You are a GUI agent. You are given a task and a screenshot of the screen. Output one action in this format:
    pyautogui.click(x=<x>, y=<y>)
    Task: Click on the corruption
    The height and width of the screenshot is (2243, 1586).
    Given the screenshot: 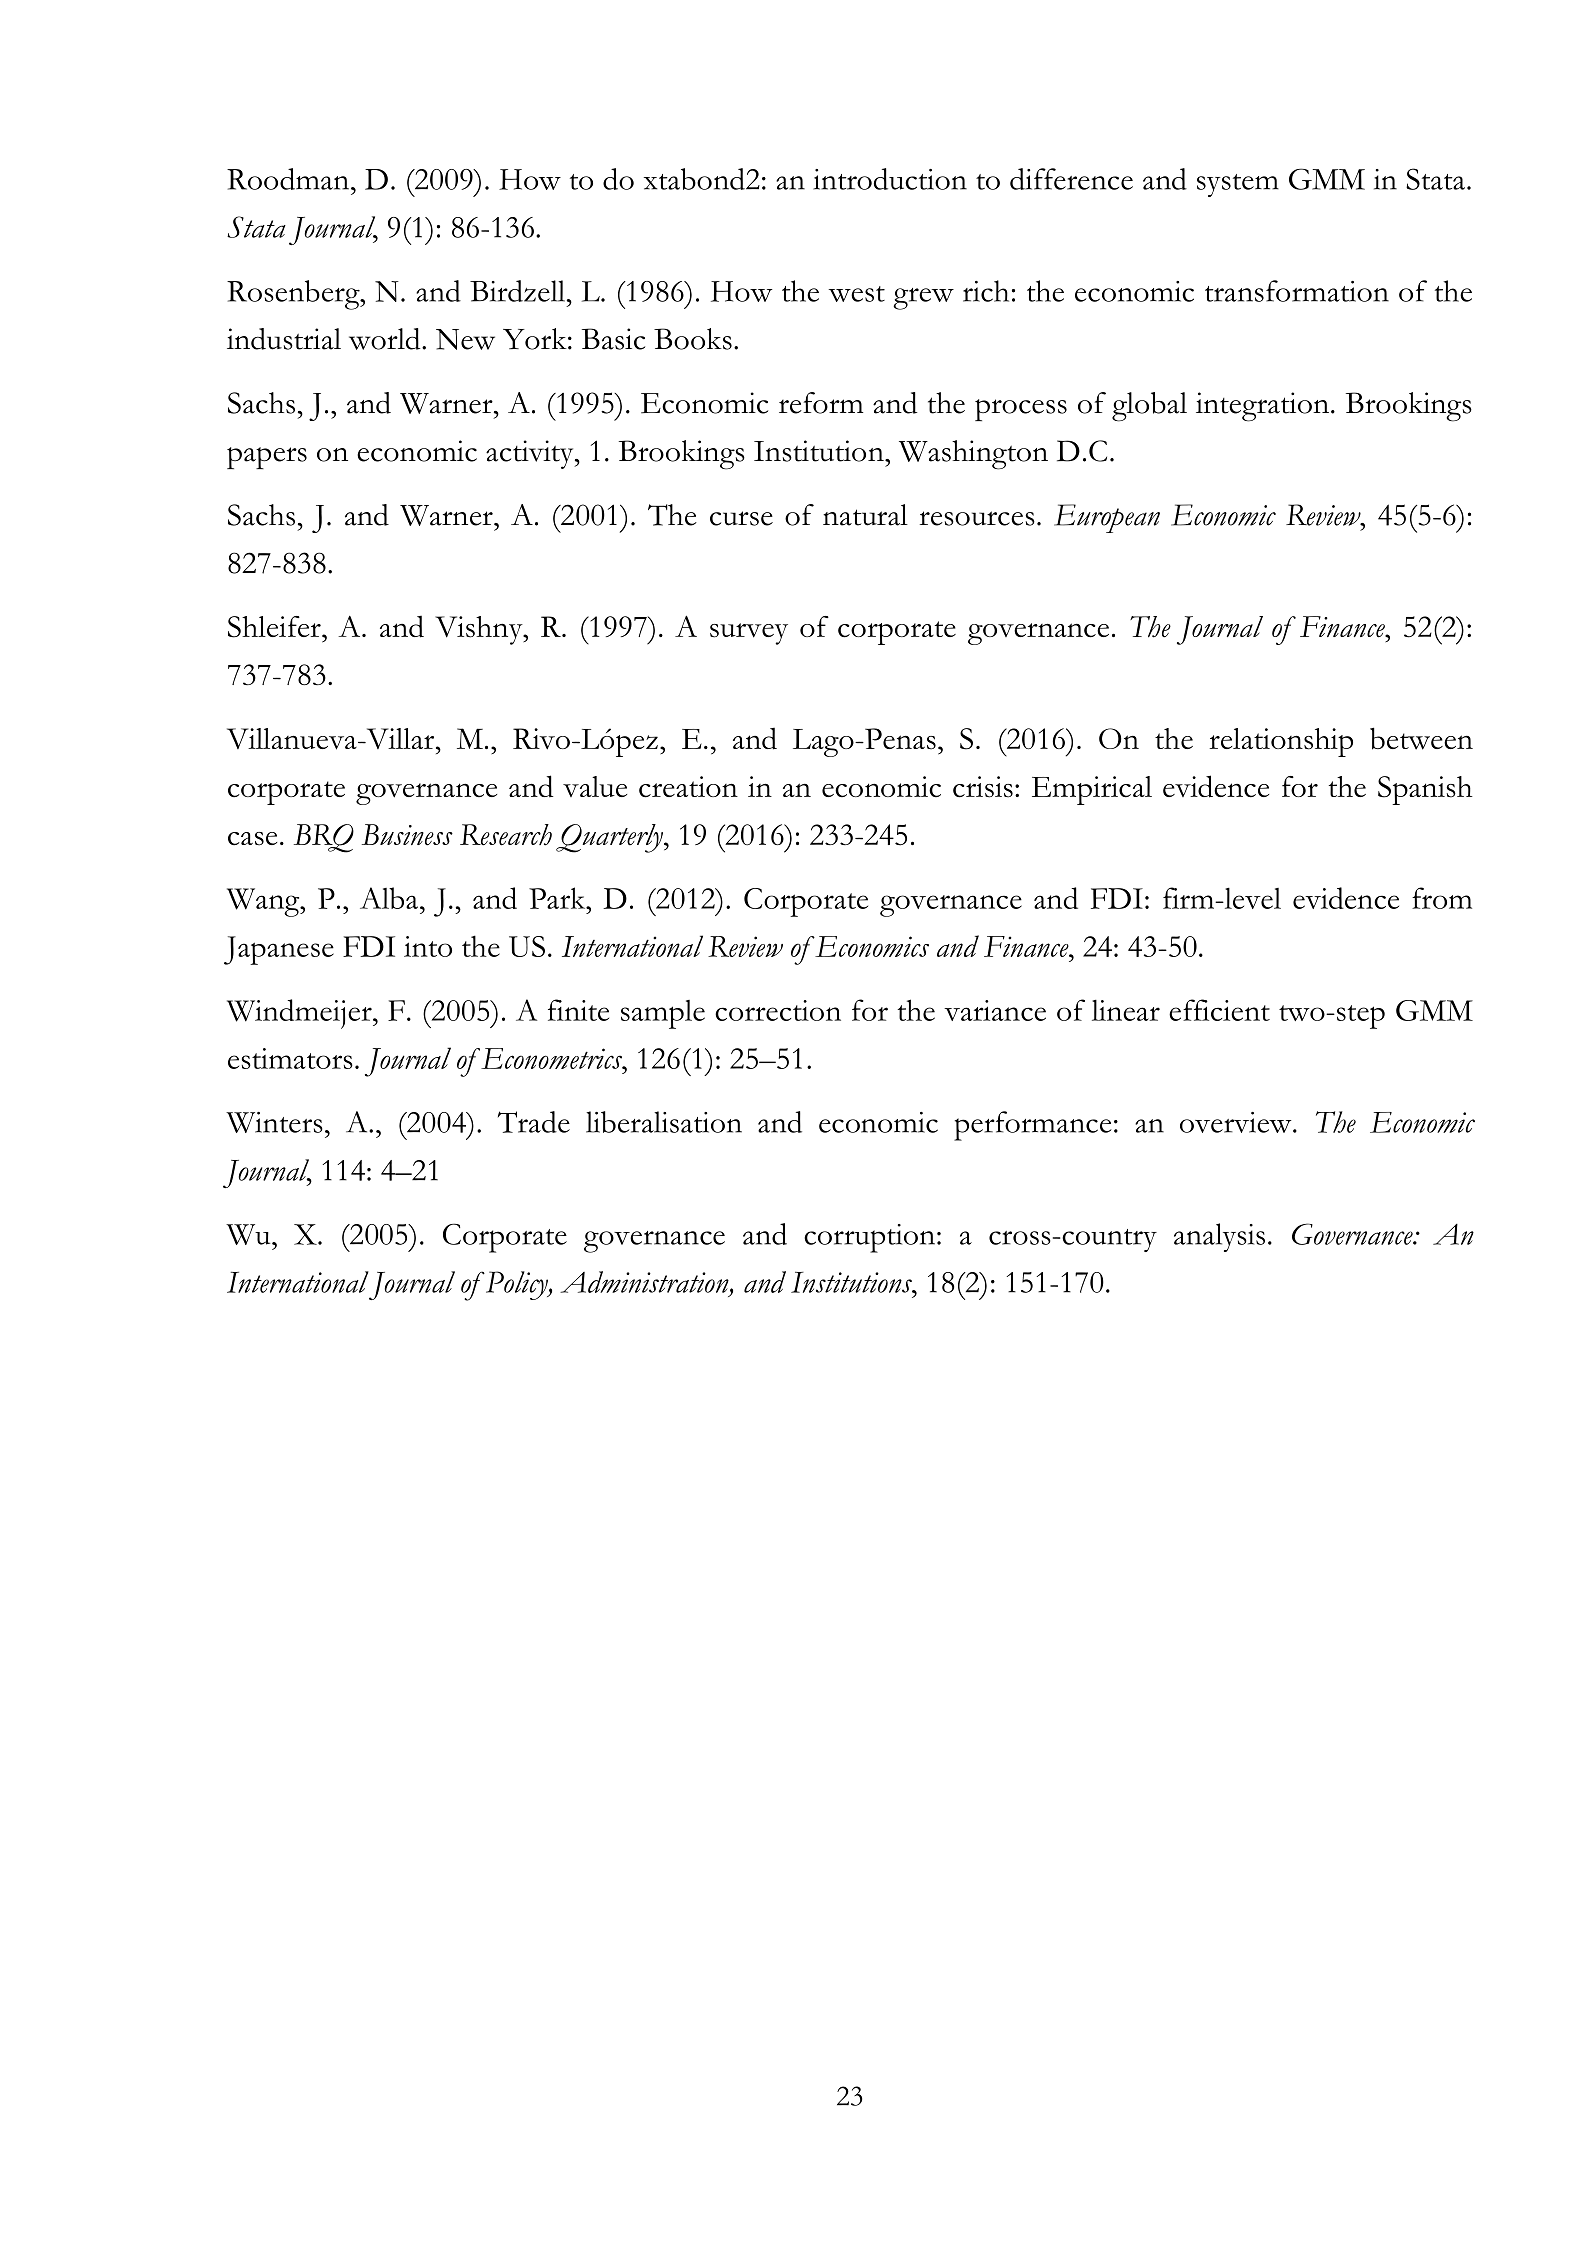 What is the action you would take?
    pyautogui.click(x=871, y=1238)
